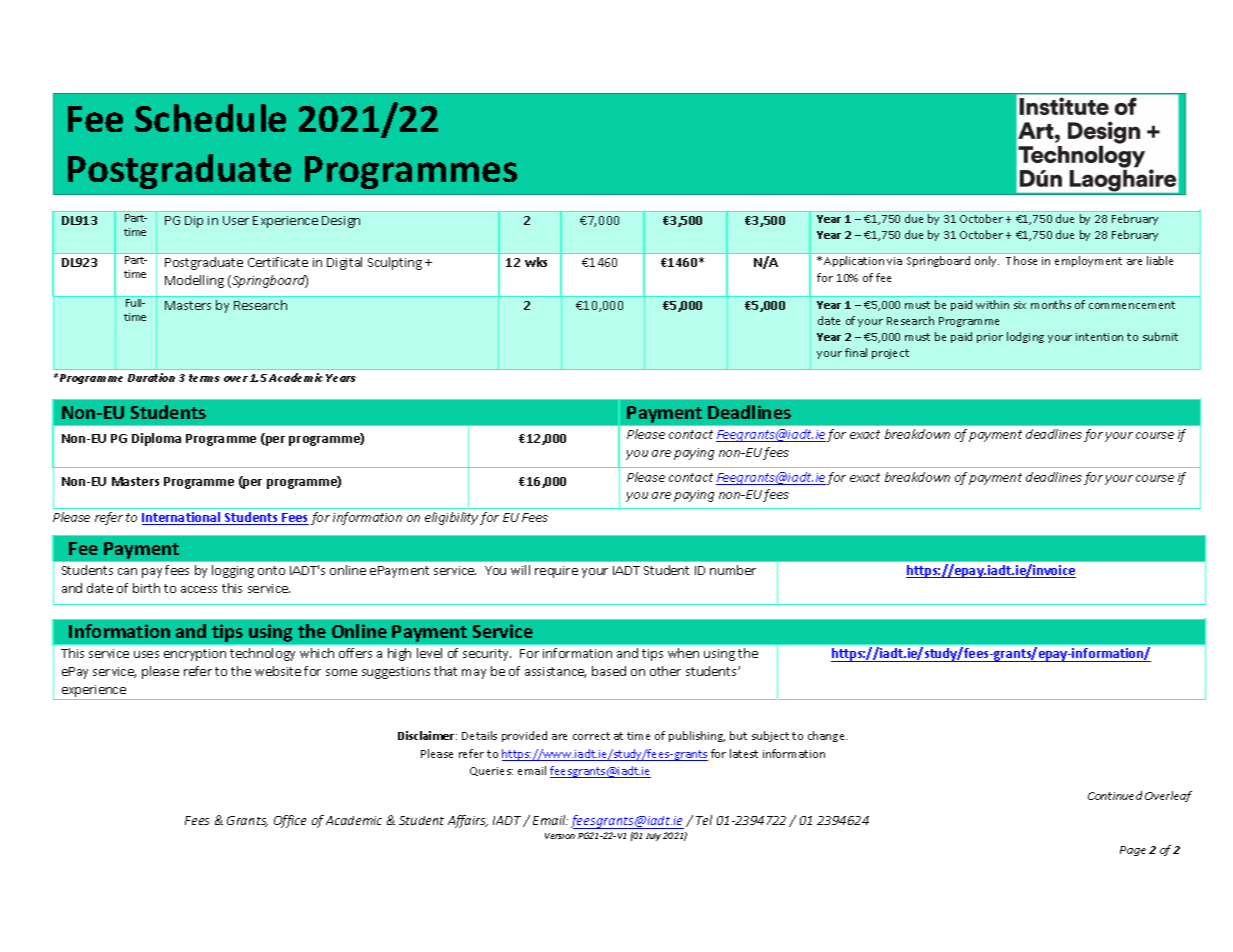  What do you see at coordinates (451, 518) in the screenshot?
I see `eligibility` at bounding box center [451, 518].
